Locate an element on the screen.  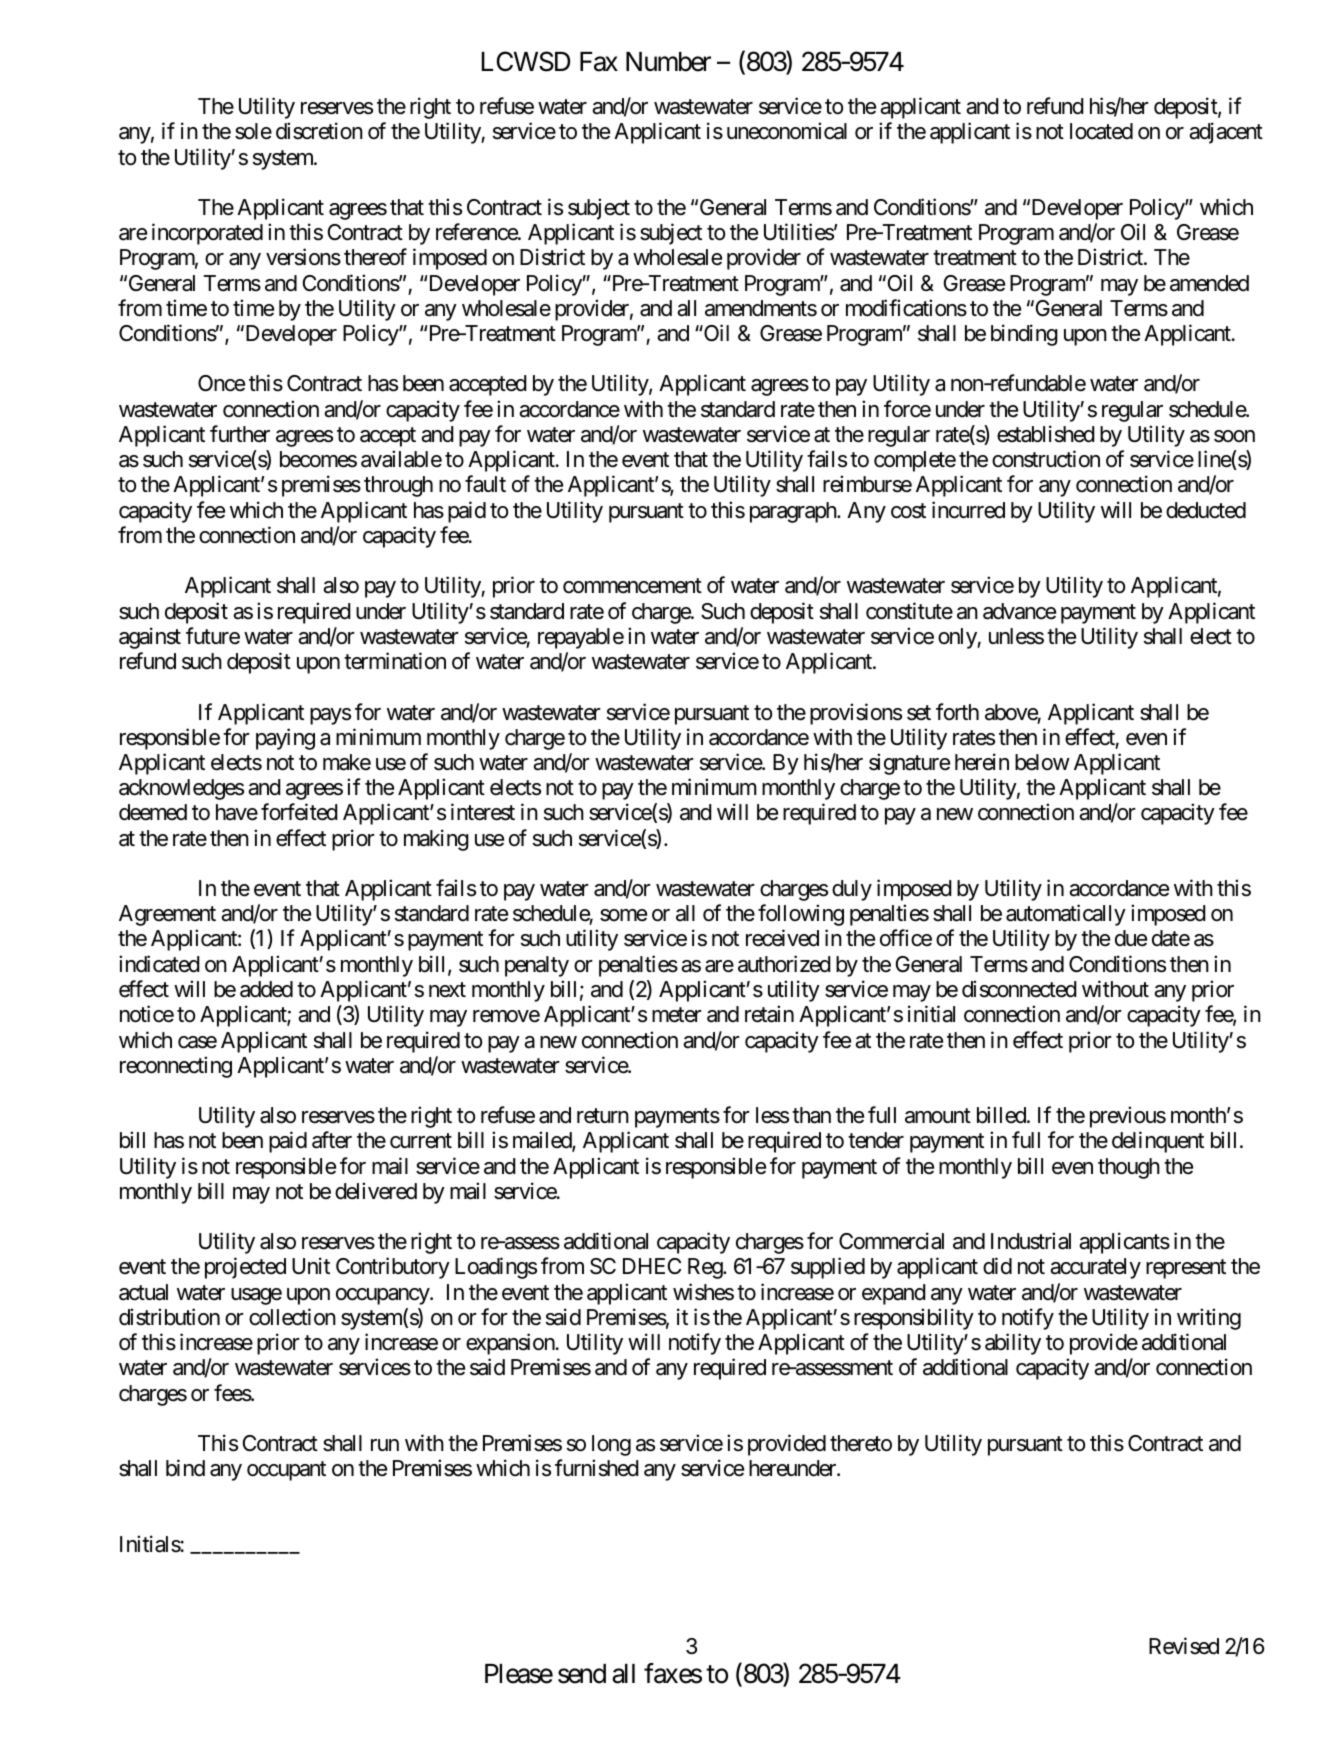
occupant is located at coordinates (286, 1471).
